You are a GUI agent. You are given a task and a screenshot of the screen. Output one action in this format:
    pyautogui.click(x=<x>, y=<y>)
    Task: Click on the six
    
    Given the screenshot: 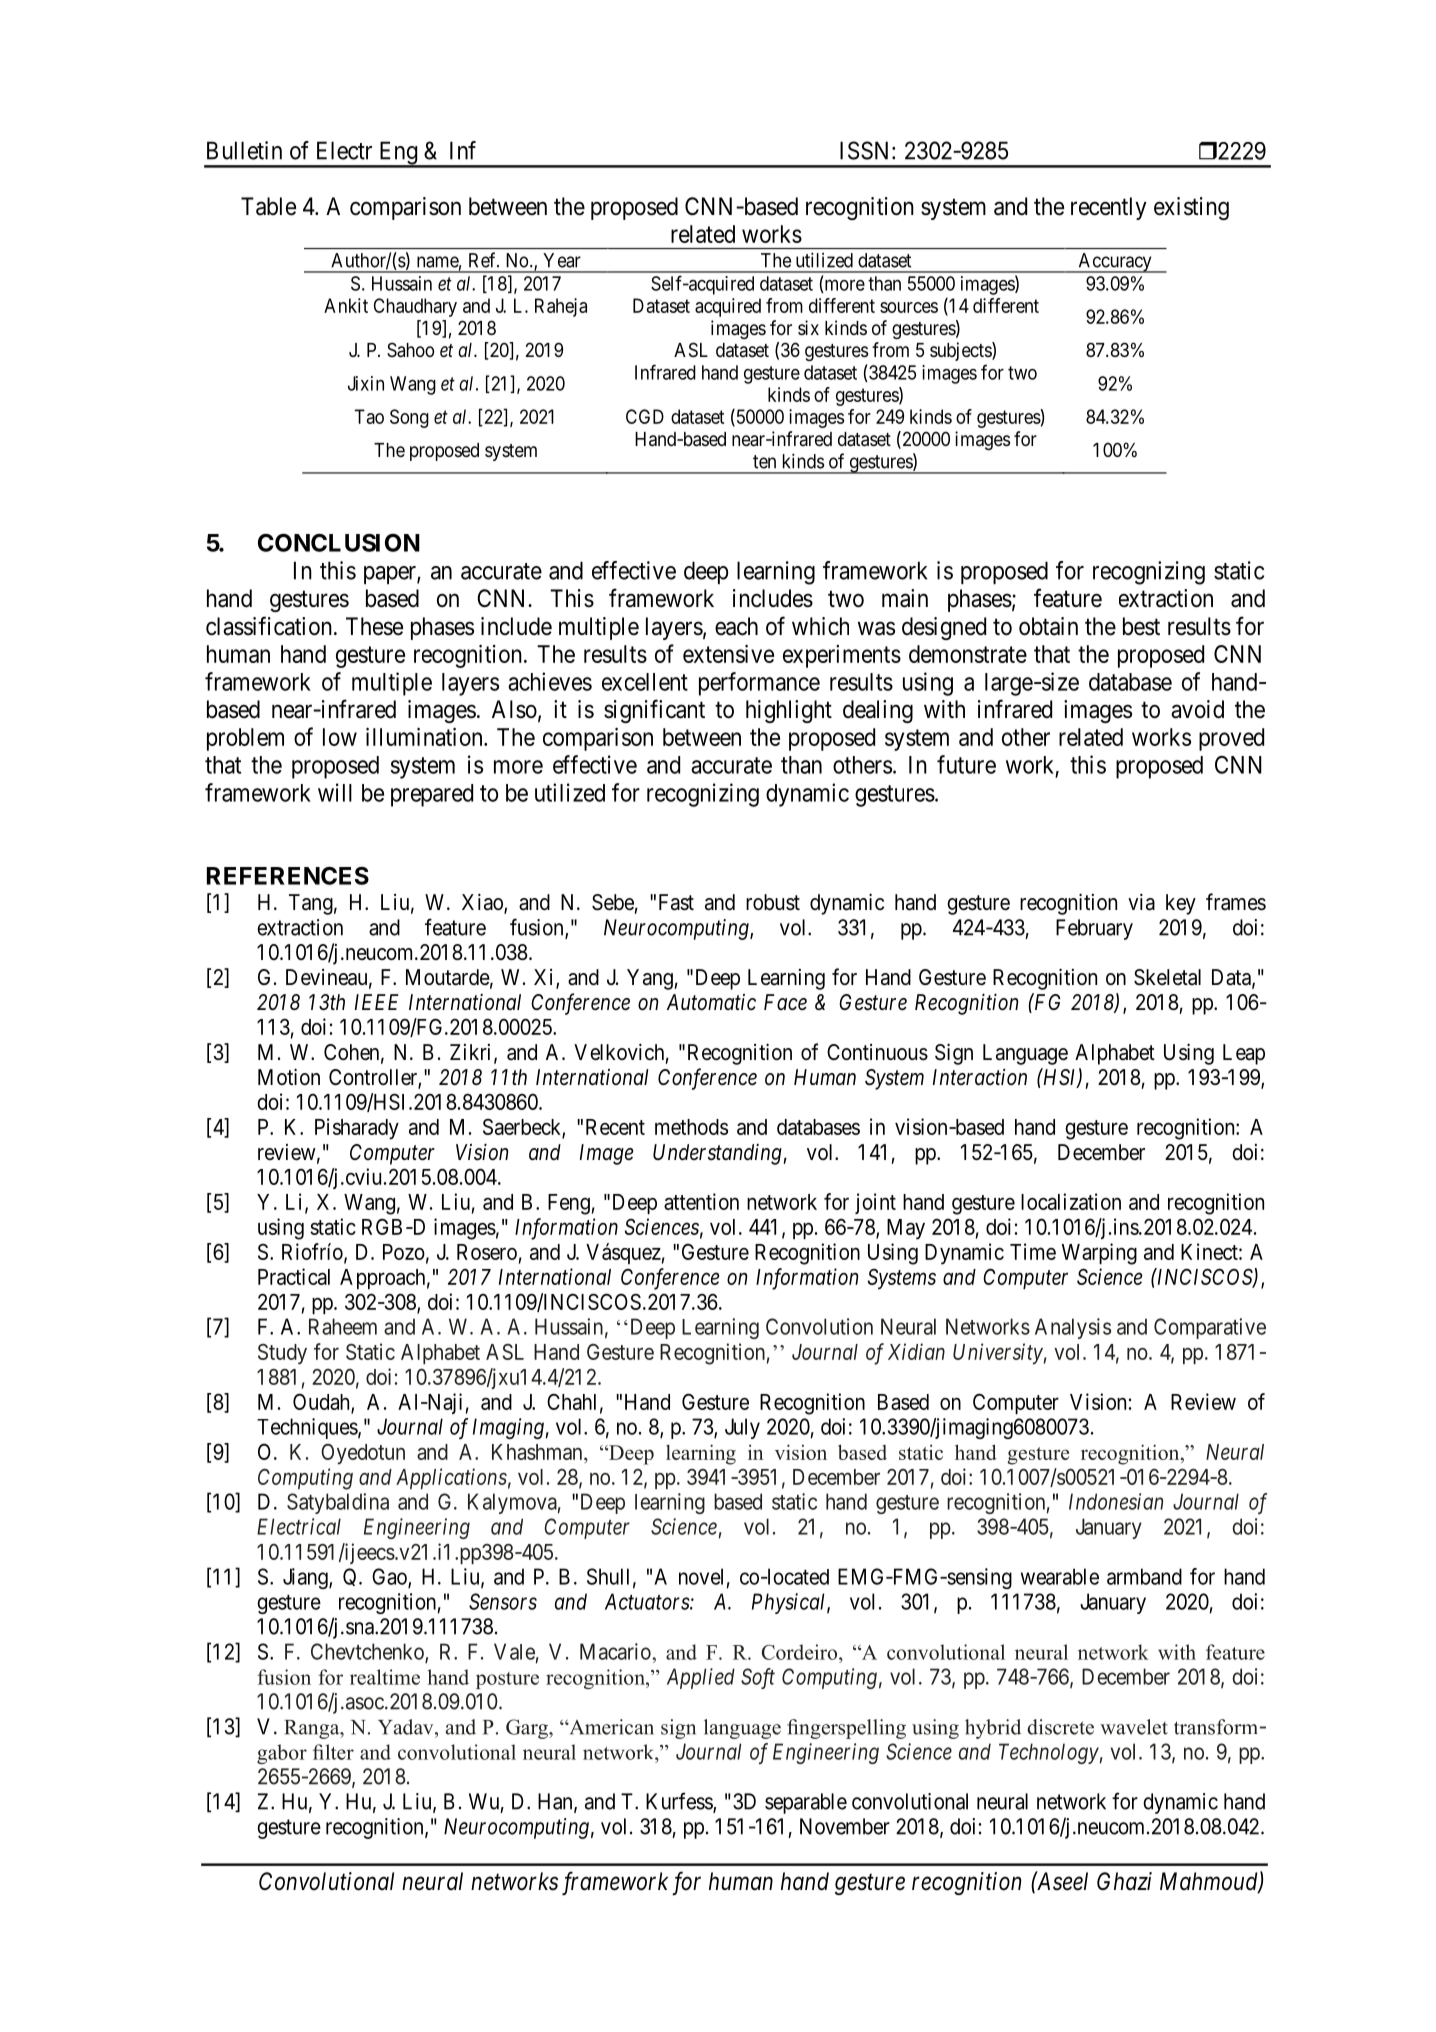 What is the action you would take?
    pyautogui.click(x=808, y=327)
